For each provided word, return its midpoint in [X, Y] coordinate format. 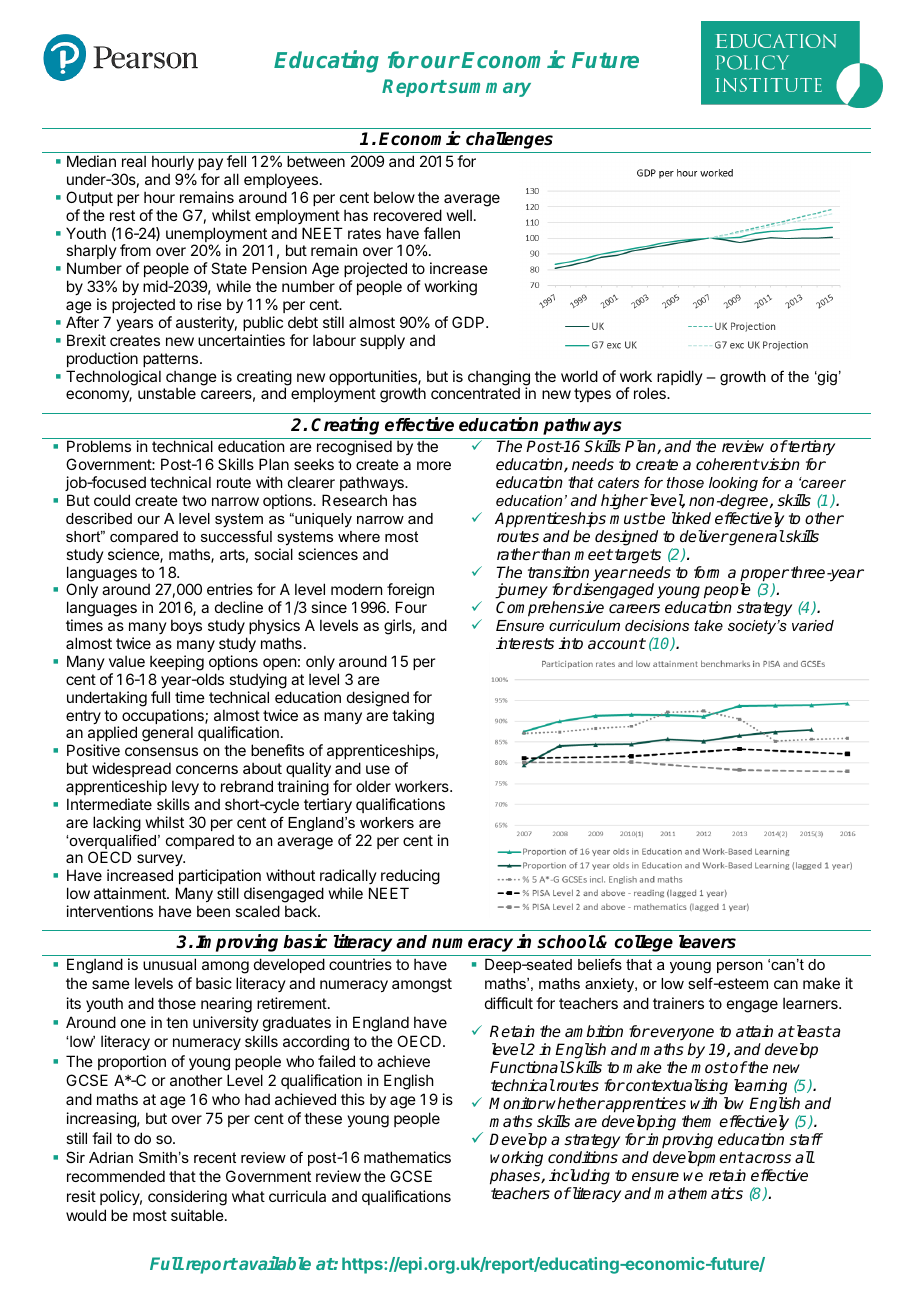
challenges [509, 140]
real [134, 161]
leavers [707, 942]
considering [187, 1198]
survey [161, 862]
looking [733, 484]
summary [488, 89]
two [194, 500]
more [434, 465]
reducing [410, 878]
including [579, 1177]
